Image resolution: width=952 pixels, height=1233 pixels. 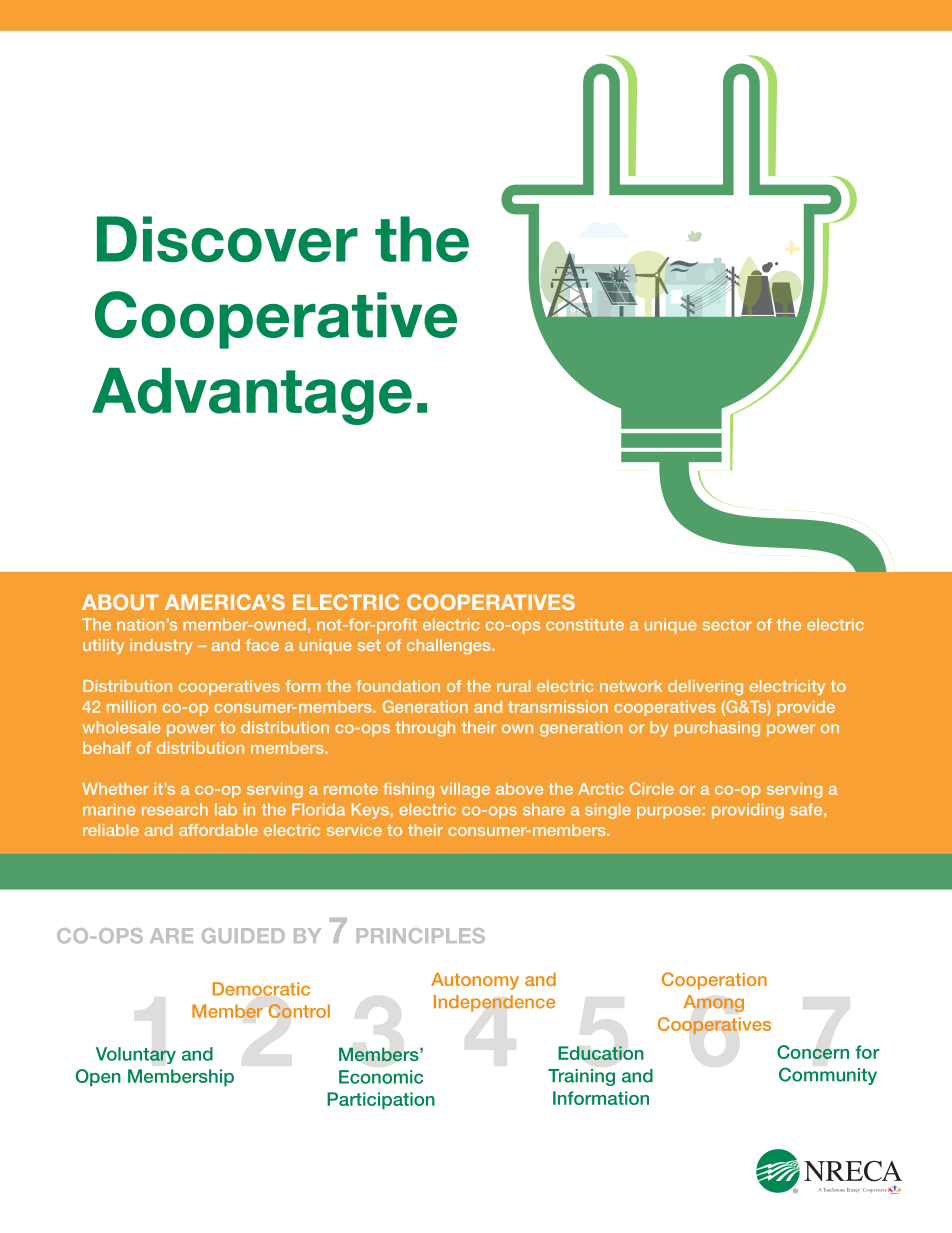 I want to click on delivering, so click(x=705, y=687).
